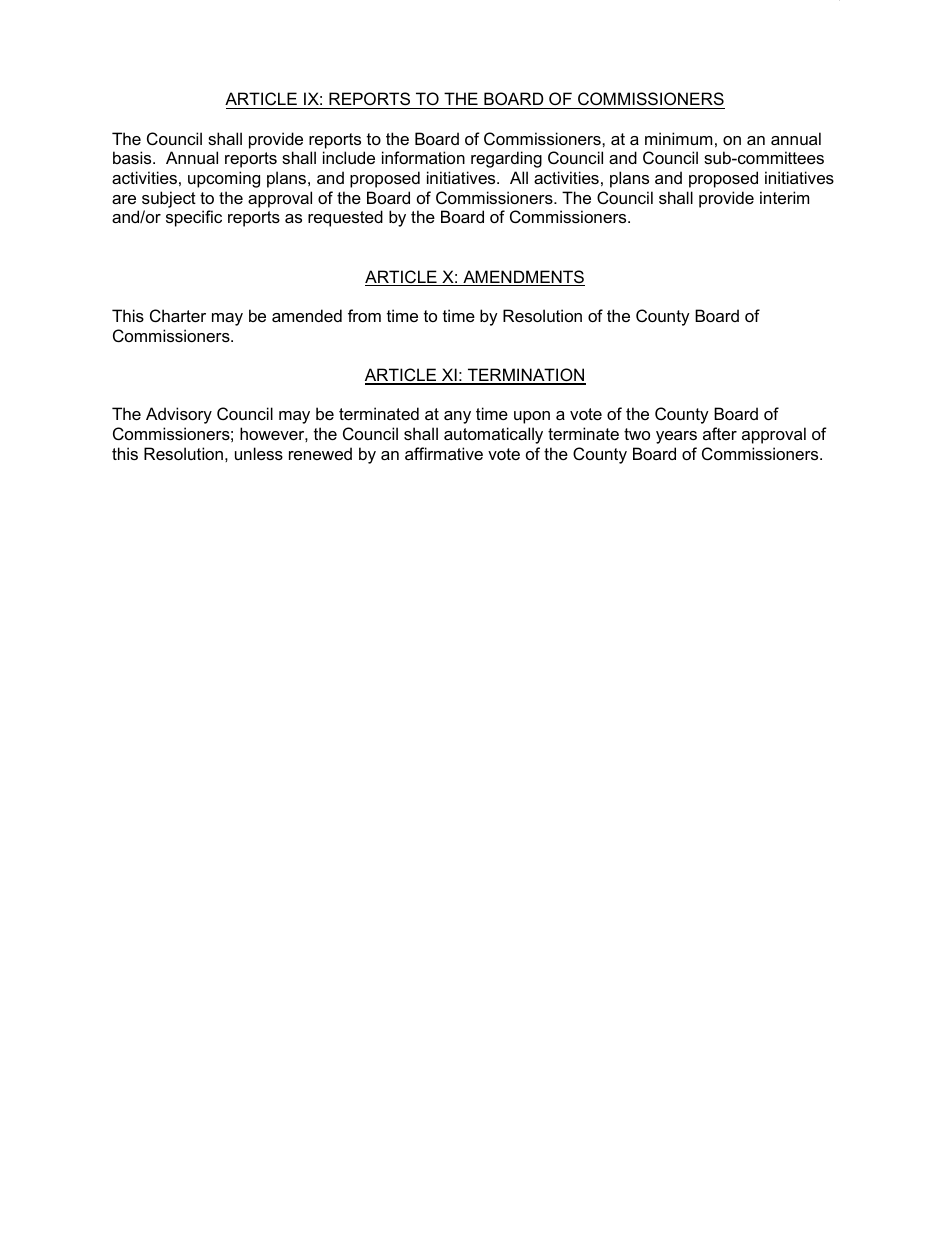  I want to click on information, so click(423, 157).
